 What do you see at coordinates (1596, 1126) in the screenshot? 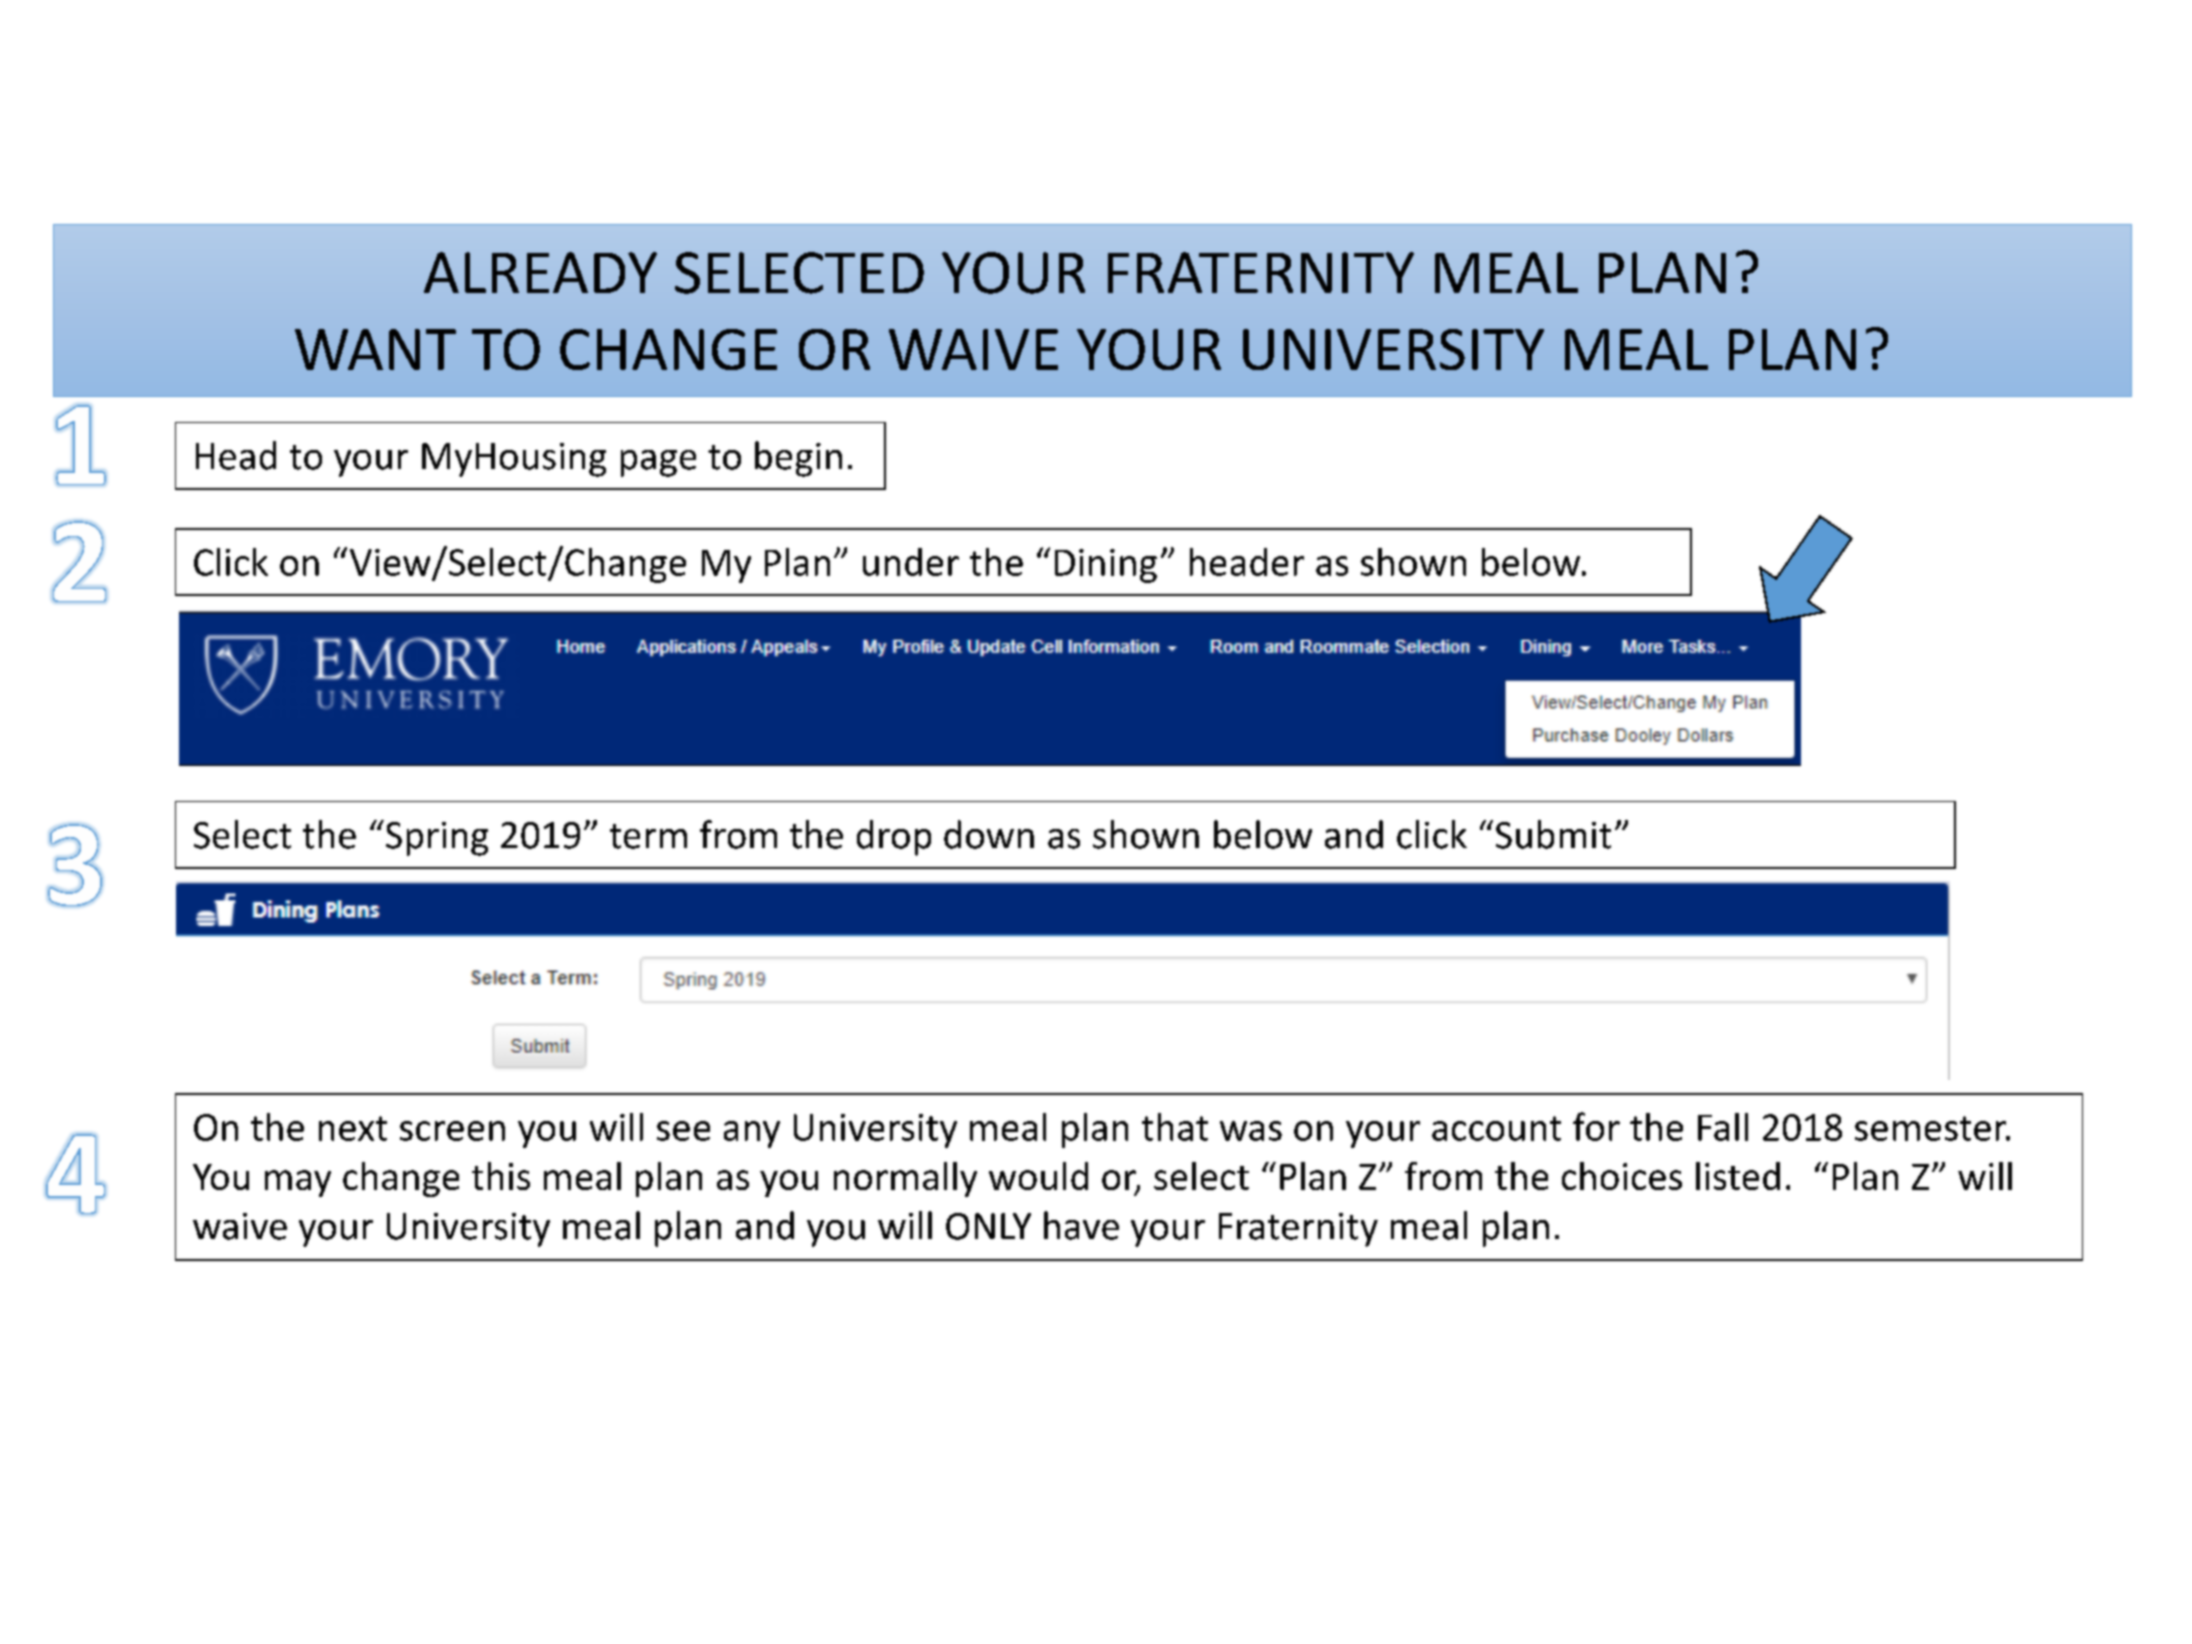
I see `for` at bounding box center [1596, 1126].
